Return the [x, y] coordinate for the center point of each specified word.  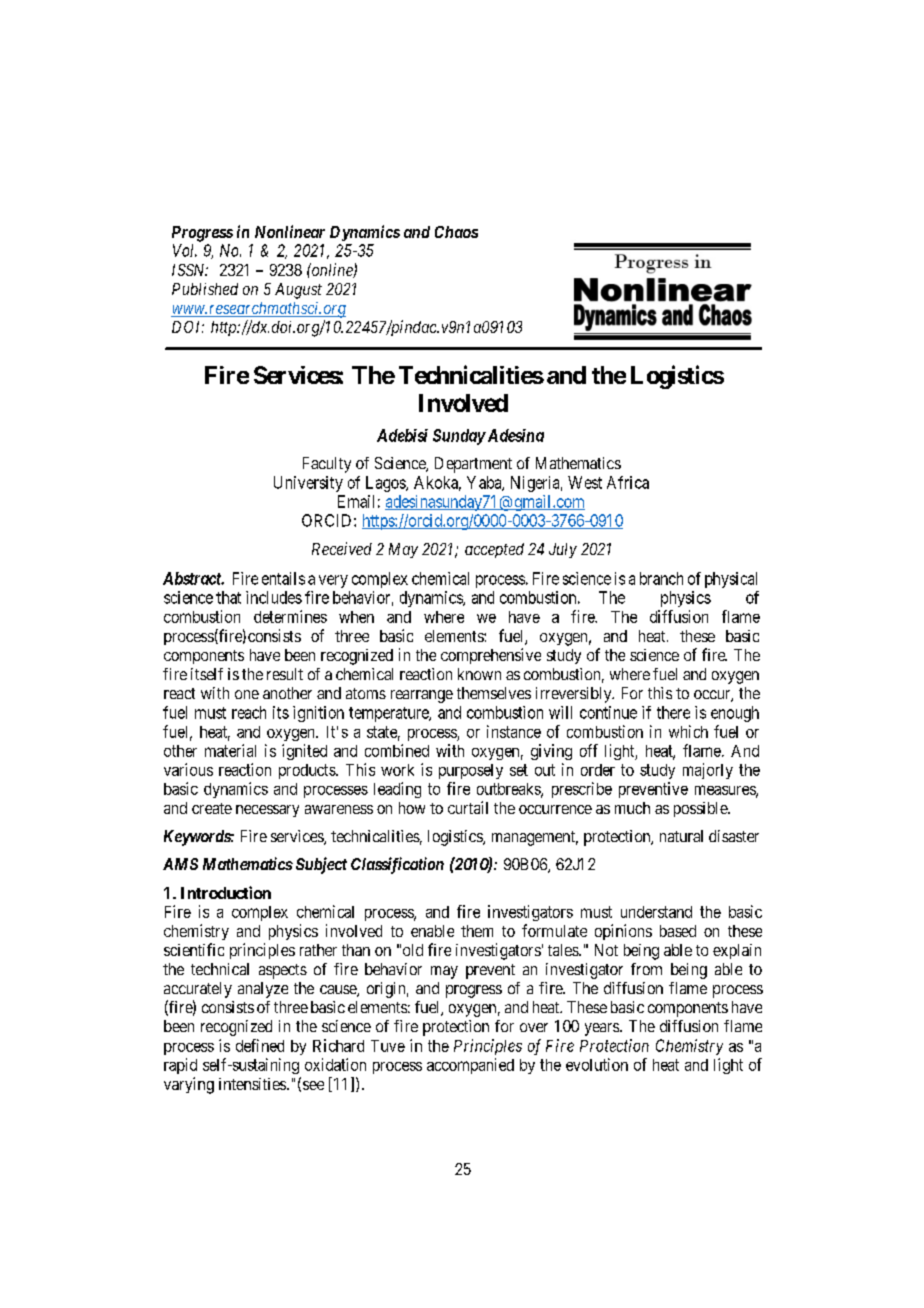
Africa [628, 482]
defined [260, 1045]
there [673, 712]
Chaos [456, 232]
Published [205, 289]
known [479, 674]
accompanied [470, 1066]
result [285, 674]
